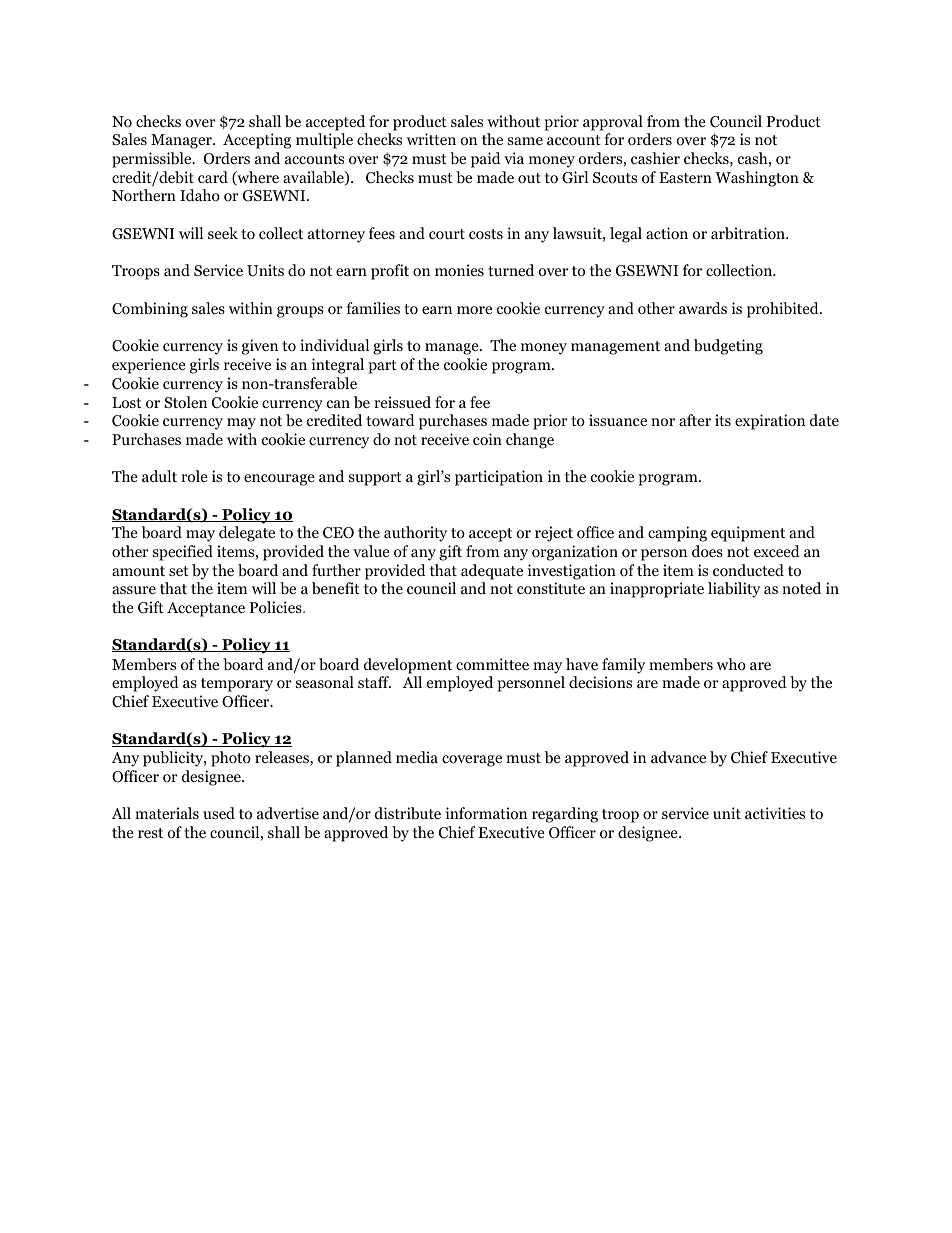 The height and width of the screenshot is (1233, 952). What do you see at coordinates (213, 177) in the screenshot?
I see `card` at bounding box center [213, 177].
